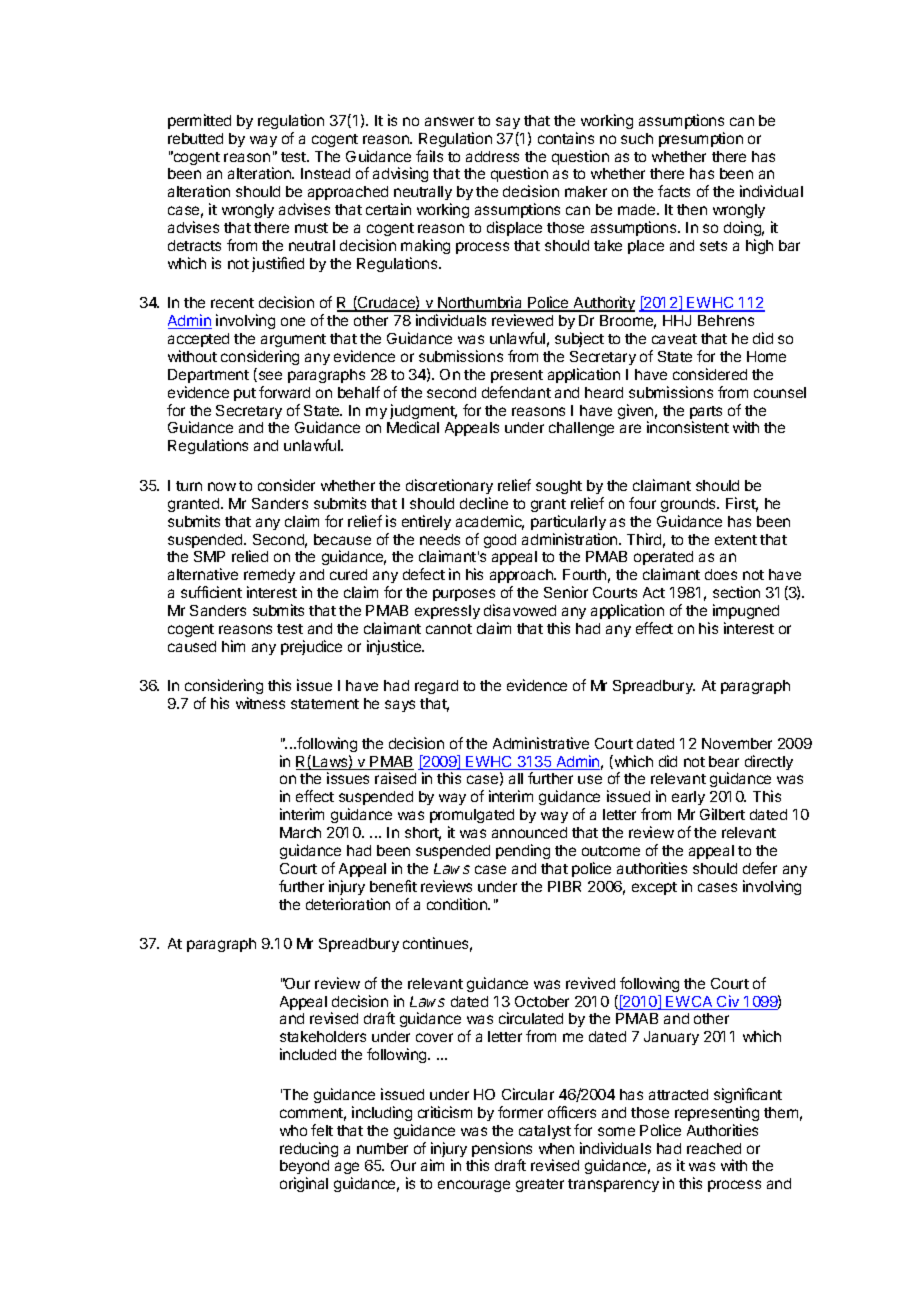 This image has width=924, height=1308. I want to click on condition, so click(458, 904).
